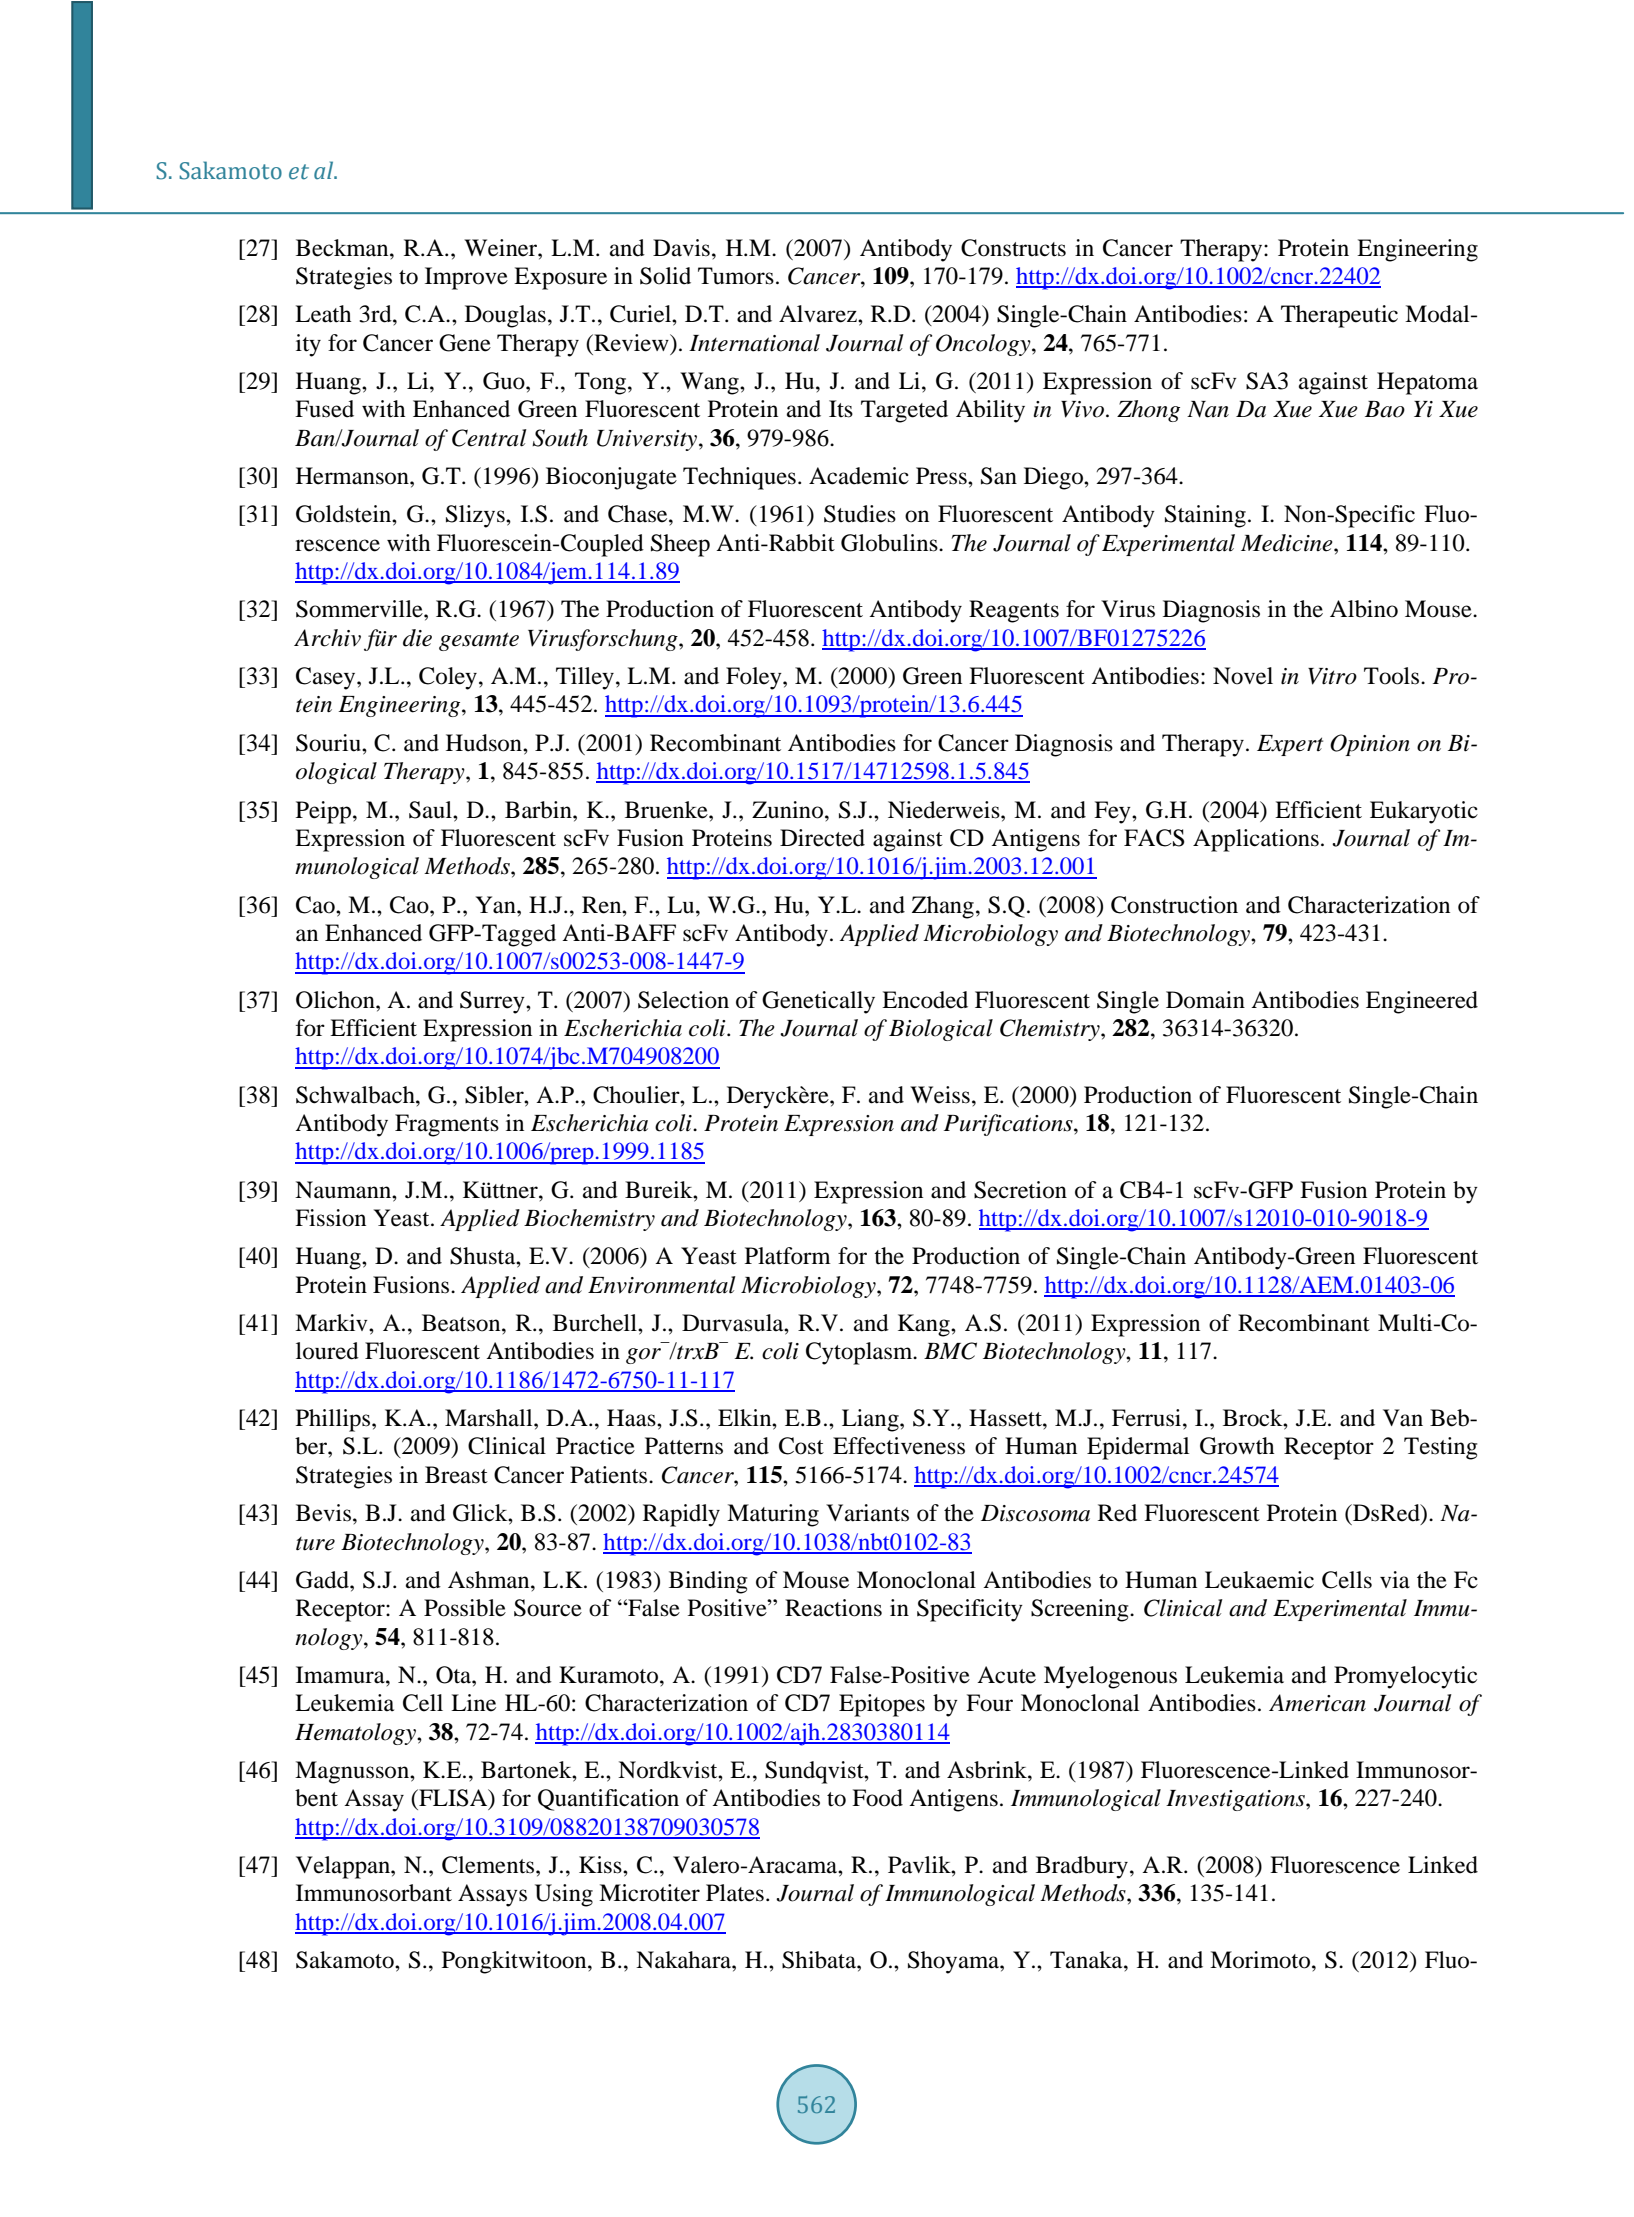 This screenshot has height=2217, width=1634. I want to click on Therapeutic, so click(1339, 316).
